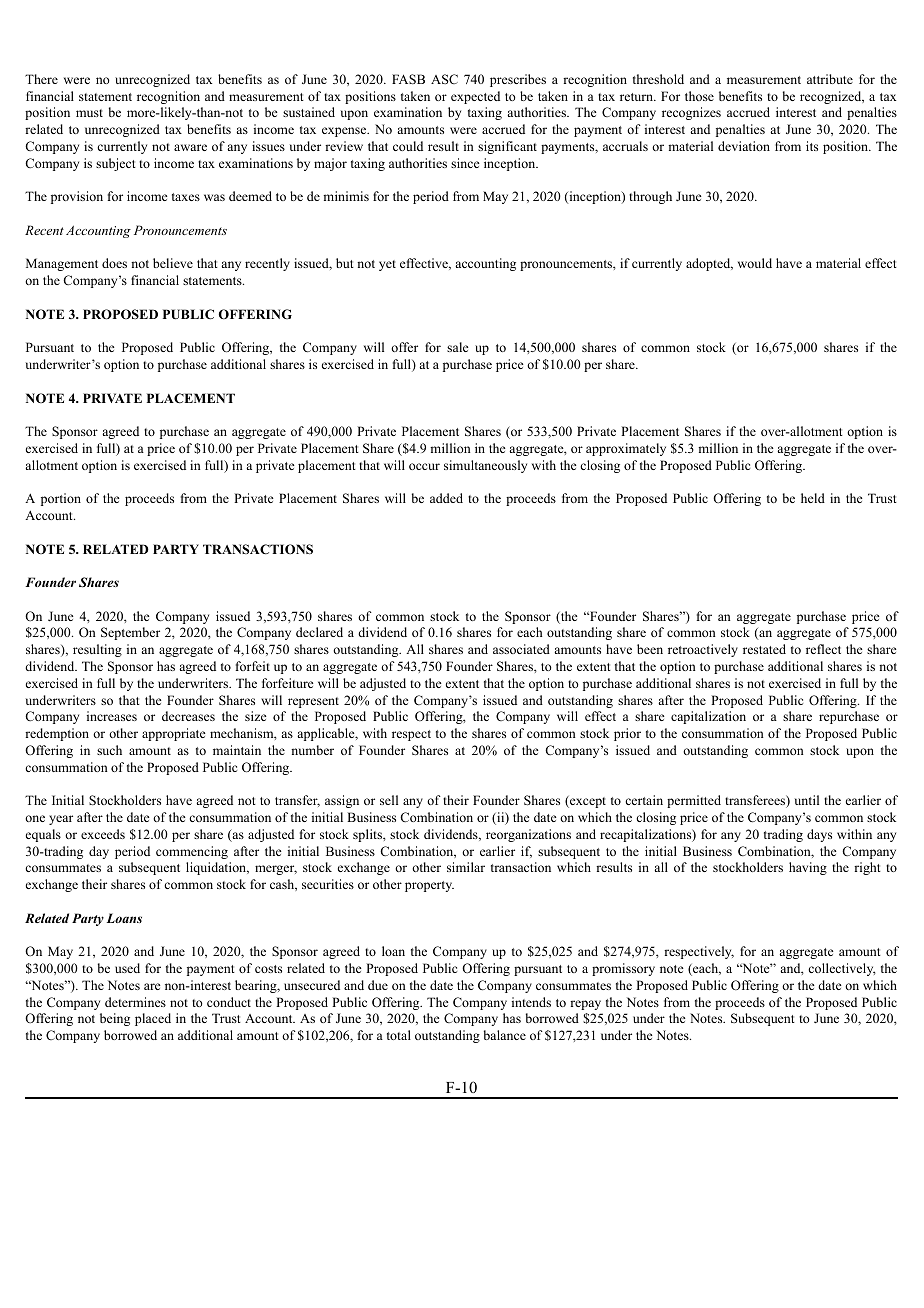 The image size is (924, 1308). Describe the element at coordinates (112, 716) in the screenshot. I see `increases` at that location.
